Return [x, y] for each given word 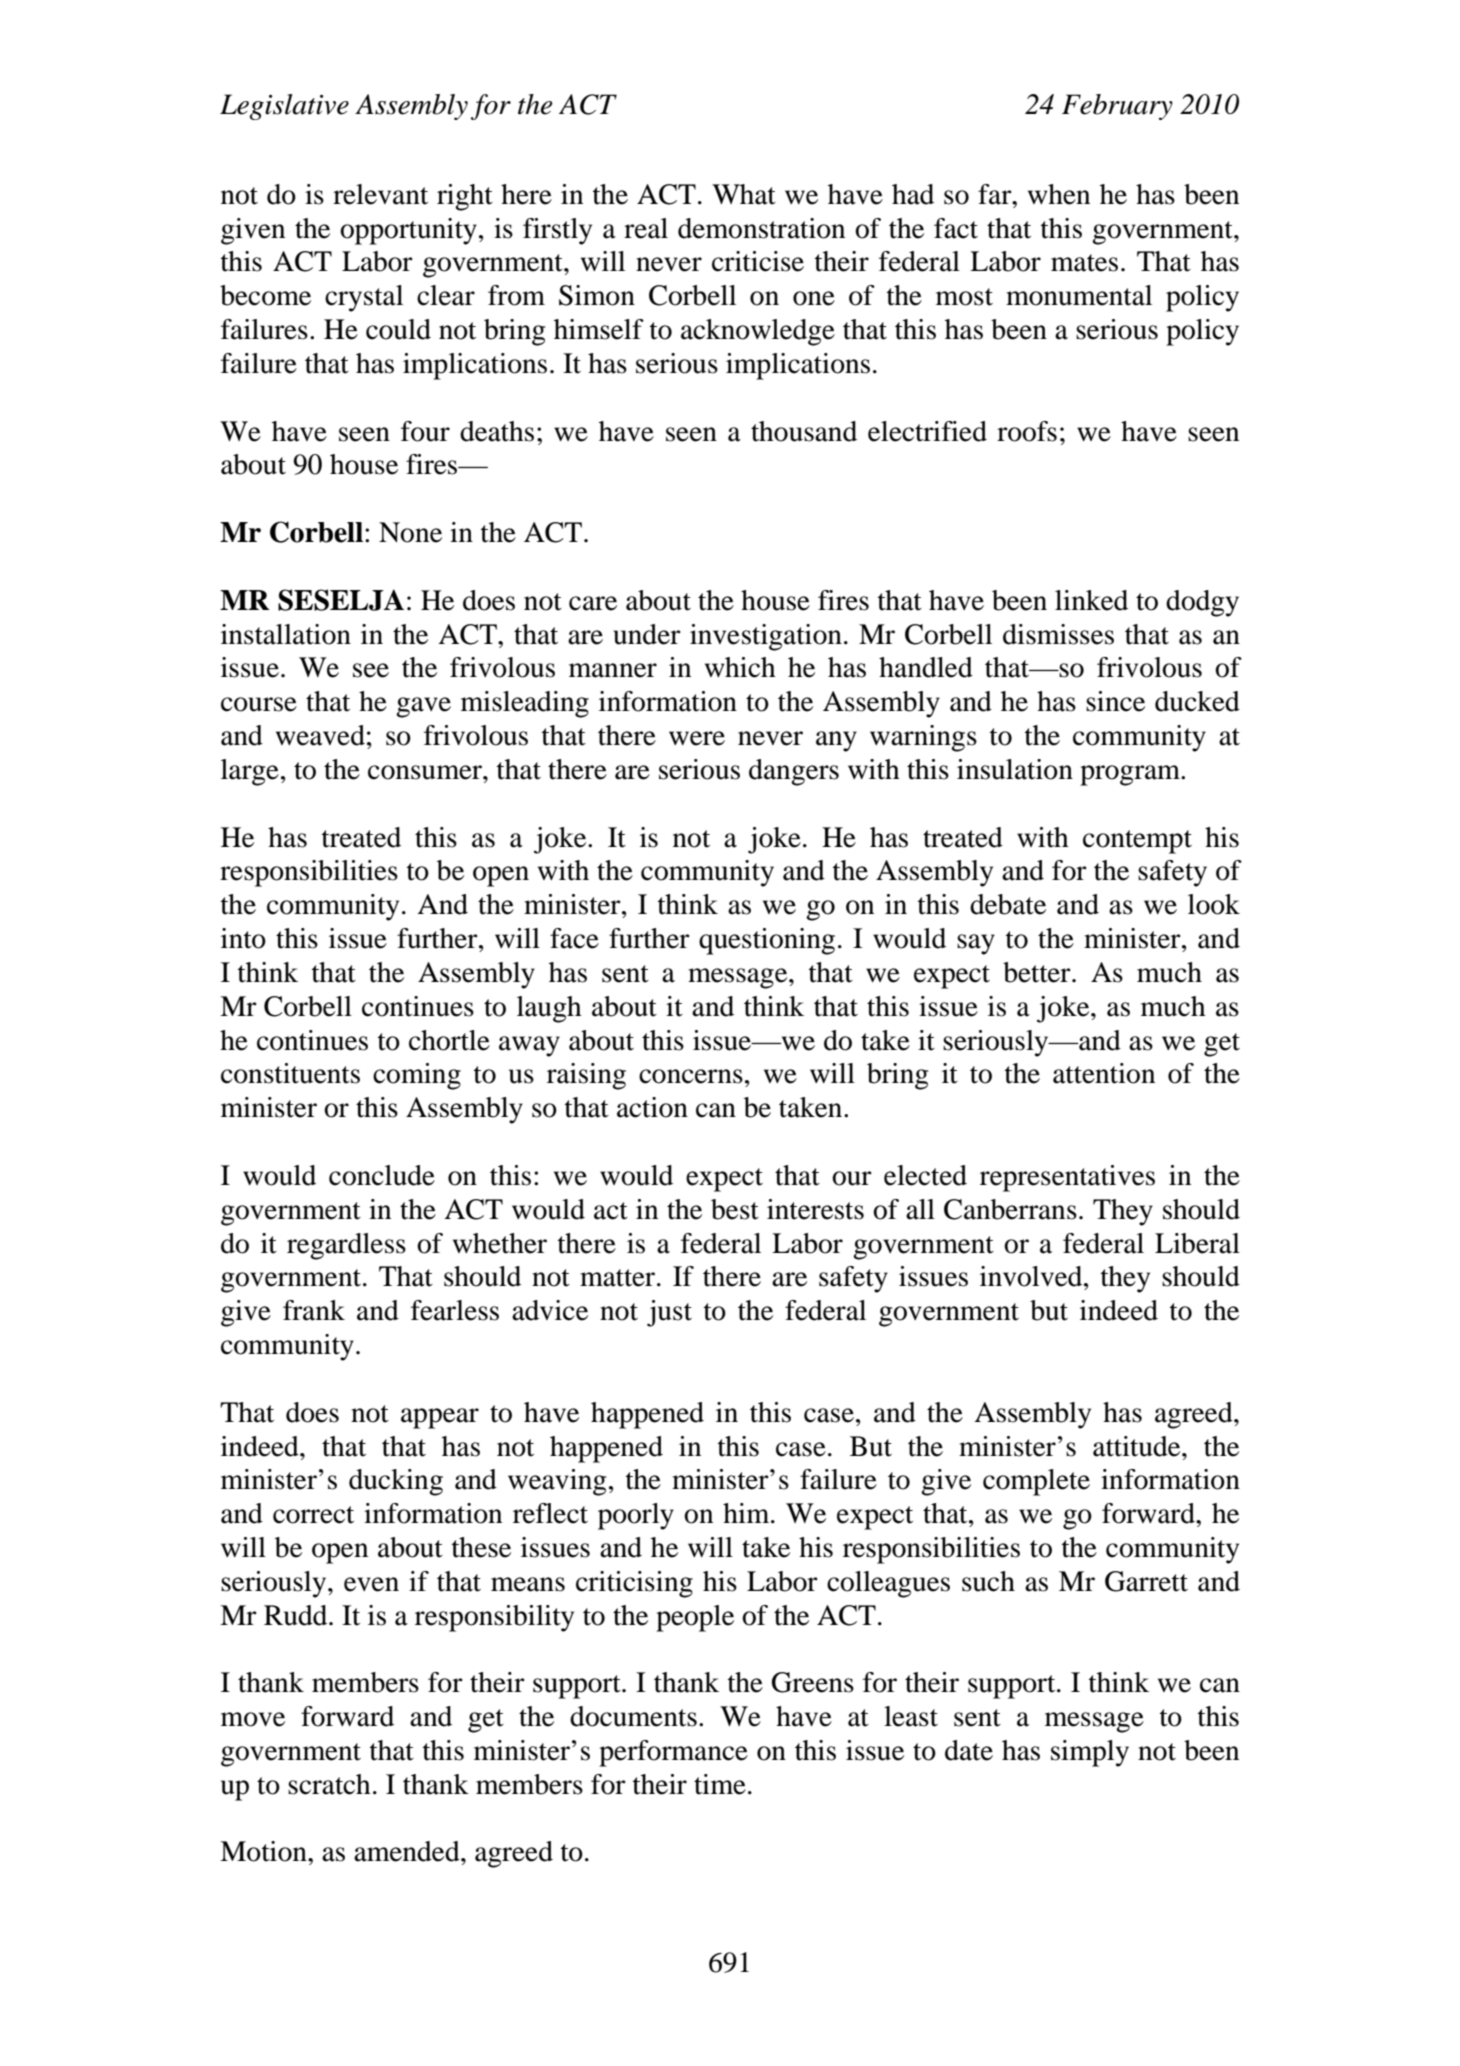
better [1038, 972]
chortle [449, 1040]
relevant [380, 194]
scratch [329, 1784]
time [720, 1784]
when [1059, 194]
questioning [767, 941]
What [744, 194]
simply [1090, 1753]
